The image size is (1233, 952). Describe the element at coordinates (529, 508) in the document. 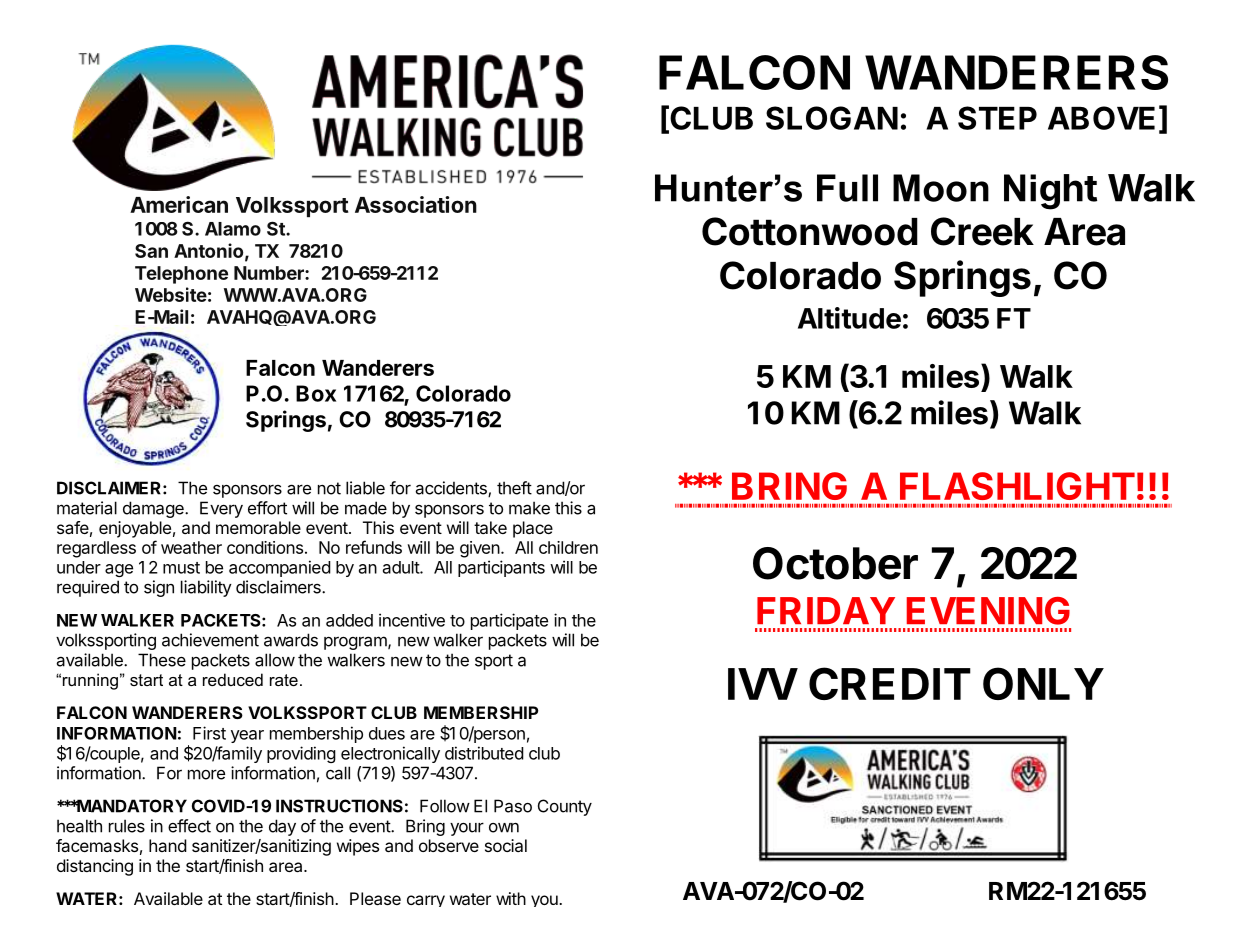

I see `make` at that location.
